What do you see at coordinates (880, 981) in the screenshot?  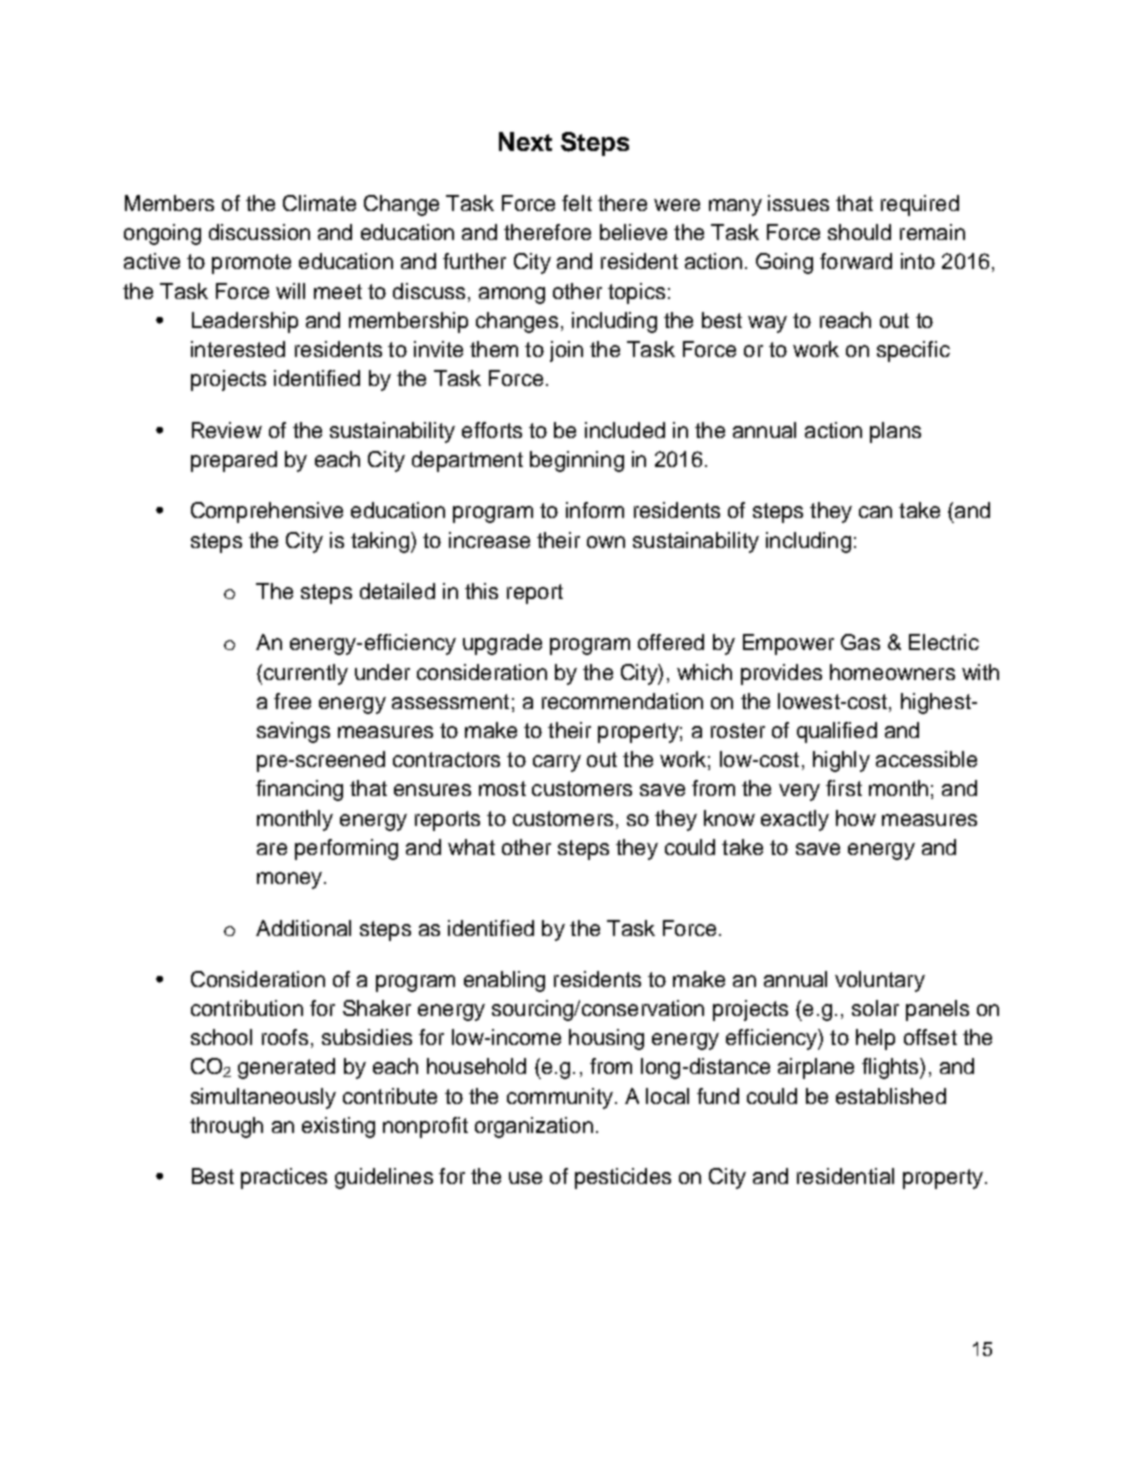 I see `voluntary` at bounding box center [880, 981].
